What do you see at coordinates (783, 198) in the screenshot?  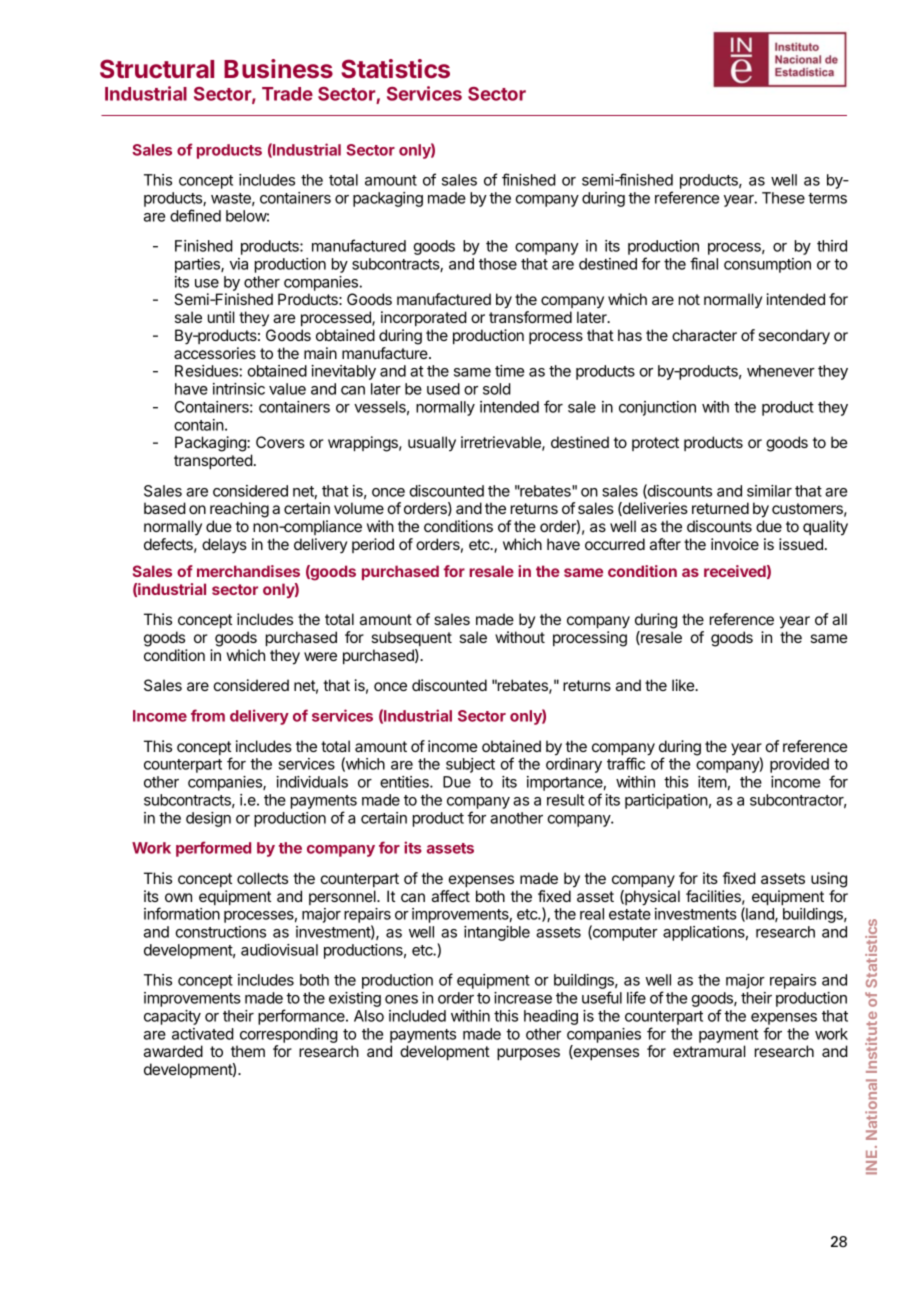 I see `These` at bounding box center [783, 198].
